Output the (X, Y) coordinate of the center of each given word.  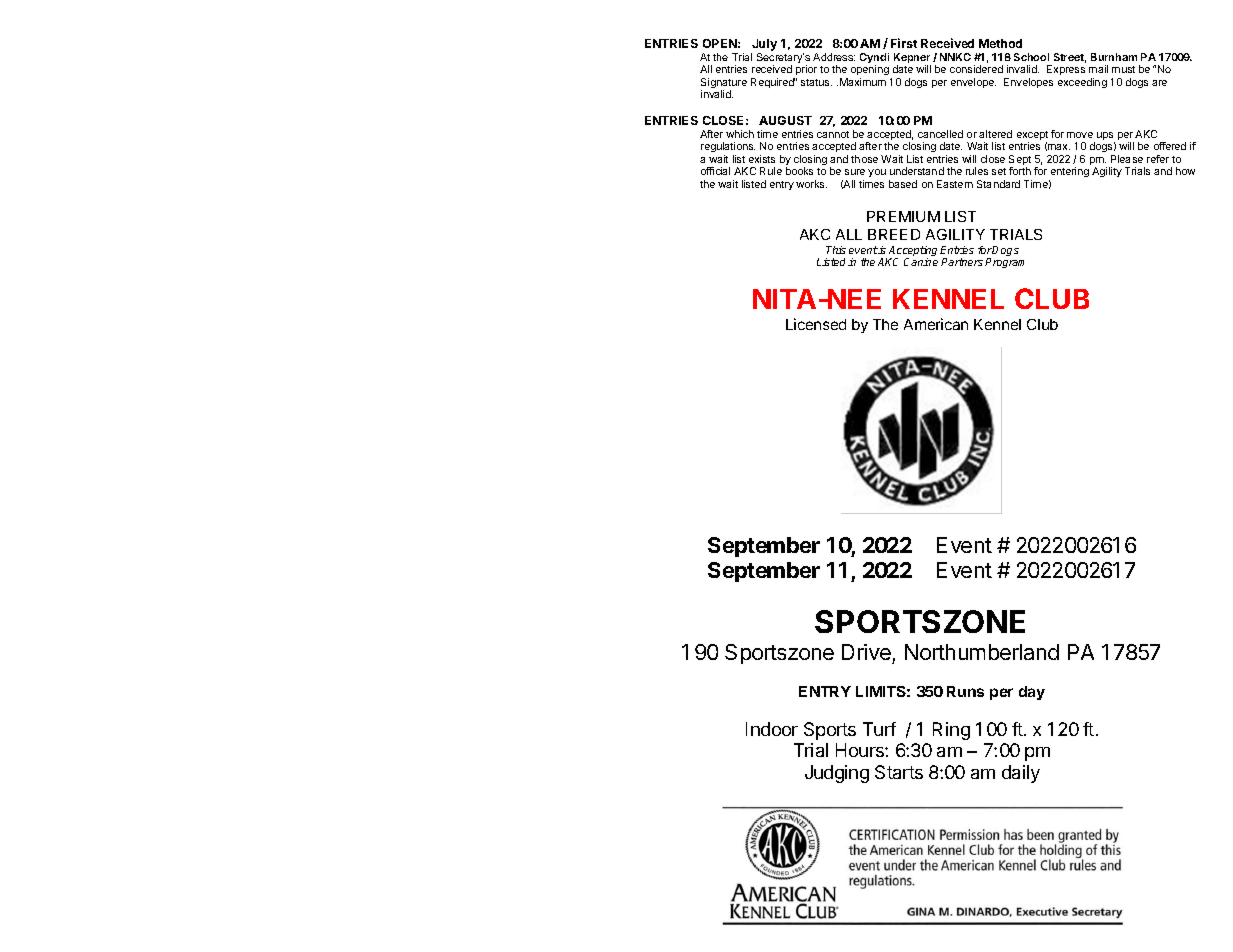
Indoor (772, 729)
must (1123, 69)
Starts (899, 772)
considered (976, 69)
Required (773, 83)
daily (1021, 774)
